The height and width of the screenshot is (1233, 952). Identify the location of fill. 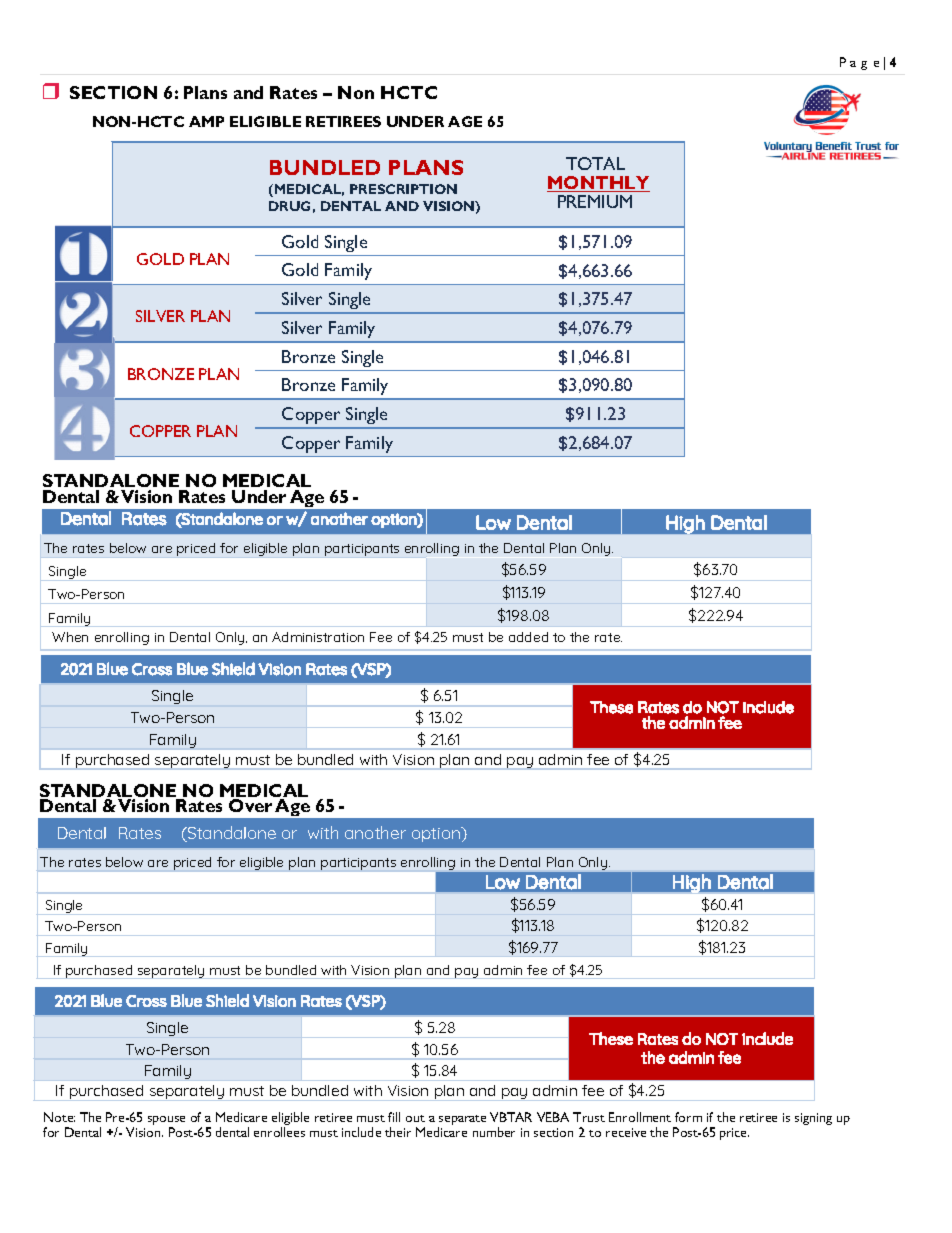
(394, 1117).
